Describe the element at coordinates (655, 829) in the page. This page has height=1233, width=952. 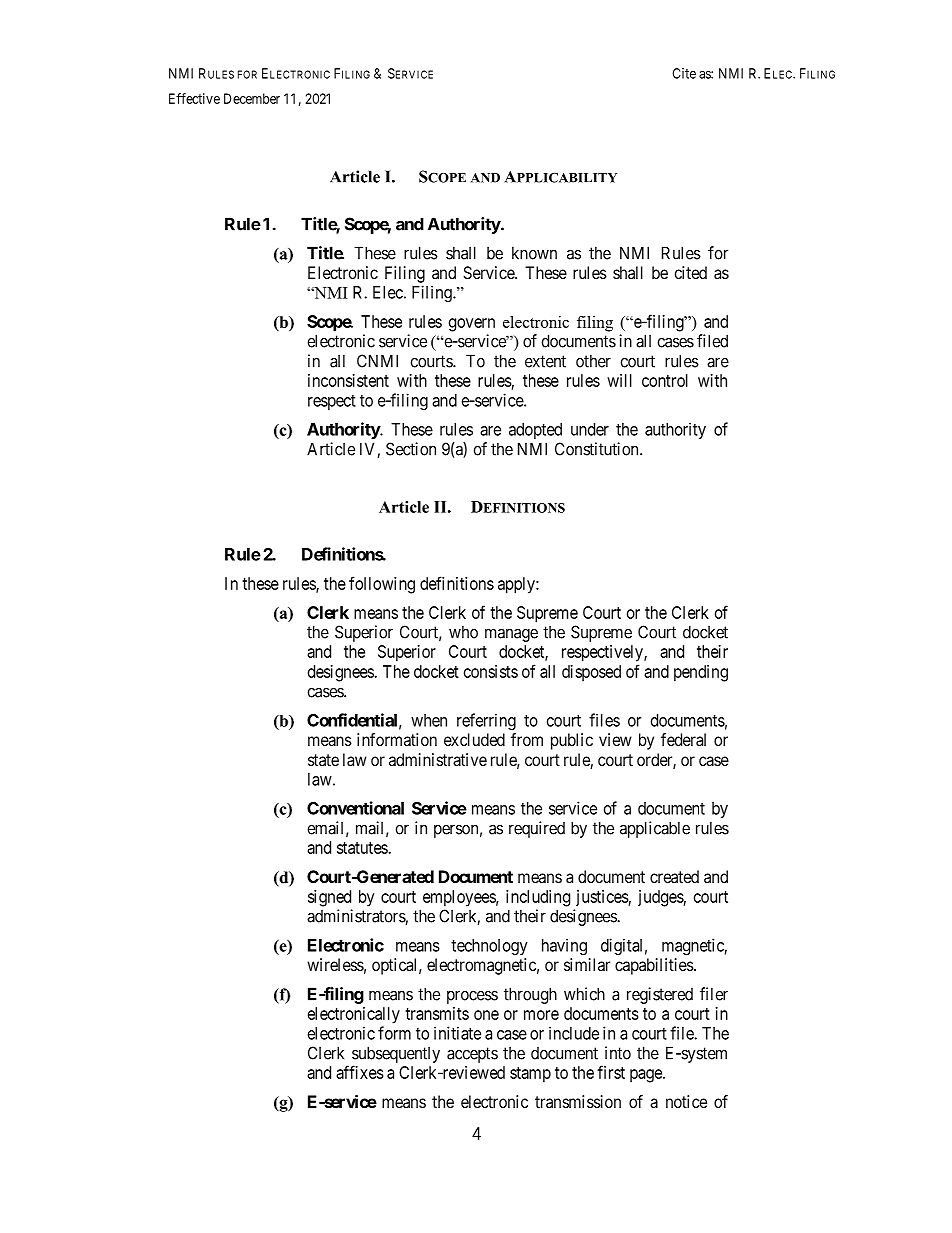
I see `applicable` at that location.
